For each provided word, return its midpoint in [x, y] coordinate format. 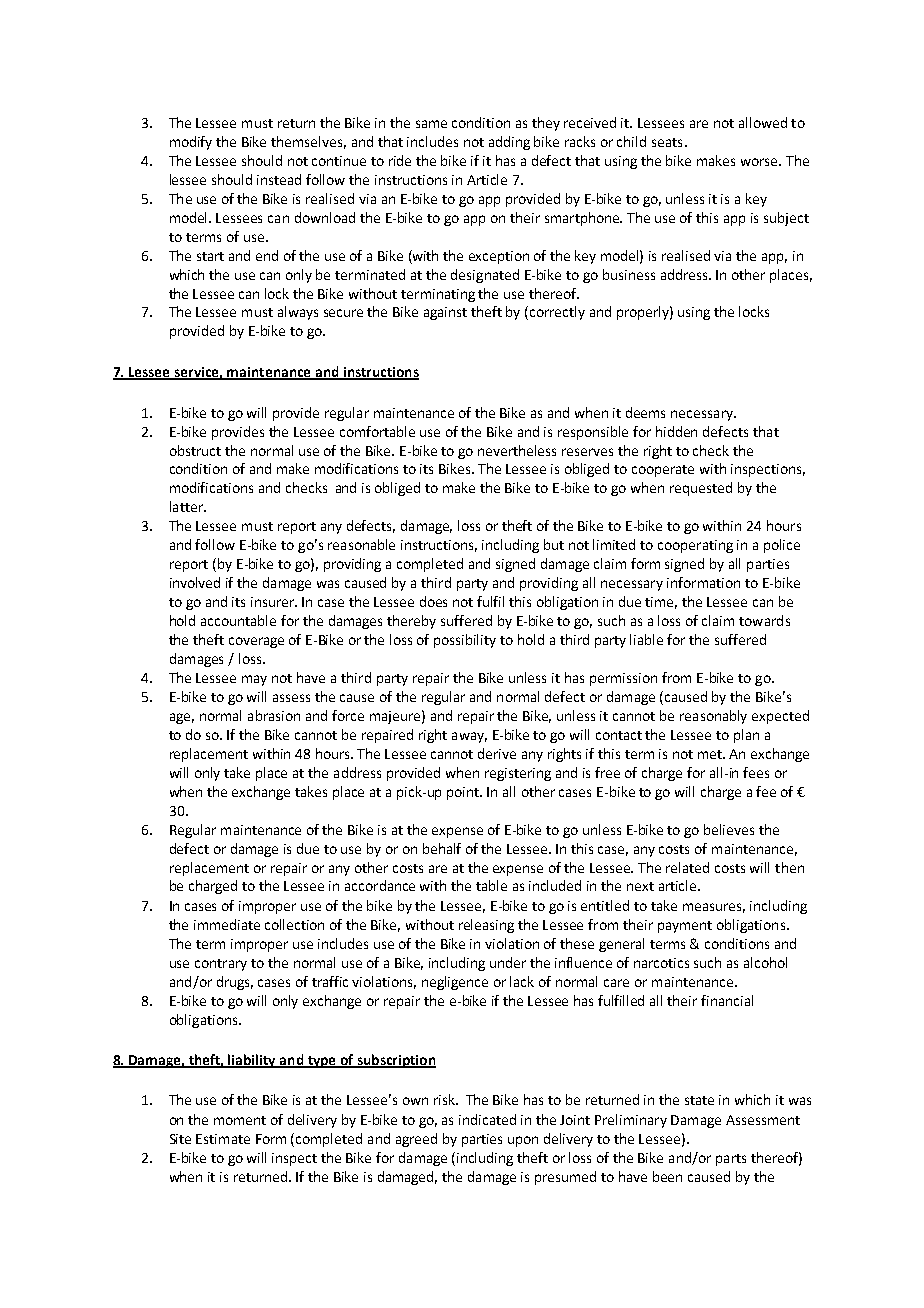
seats [667, 142]
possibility [465, 641]
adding [509, 143]
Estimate [223, 1139]
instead [279, 179]
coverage [256, 642]
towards [764, 620]
